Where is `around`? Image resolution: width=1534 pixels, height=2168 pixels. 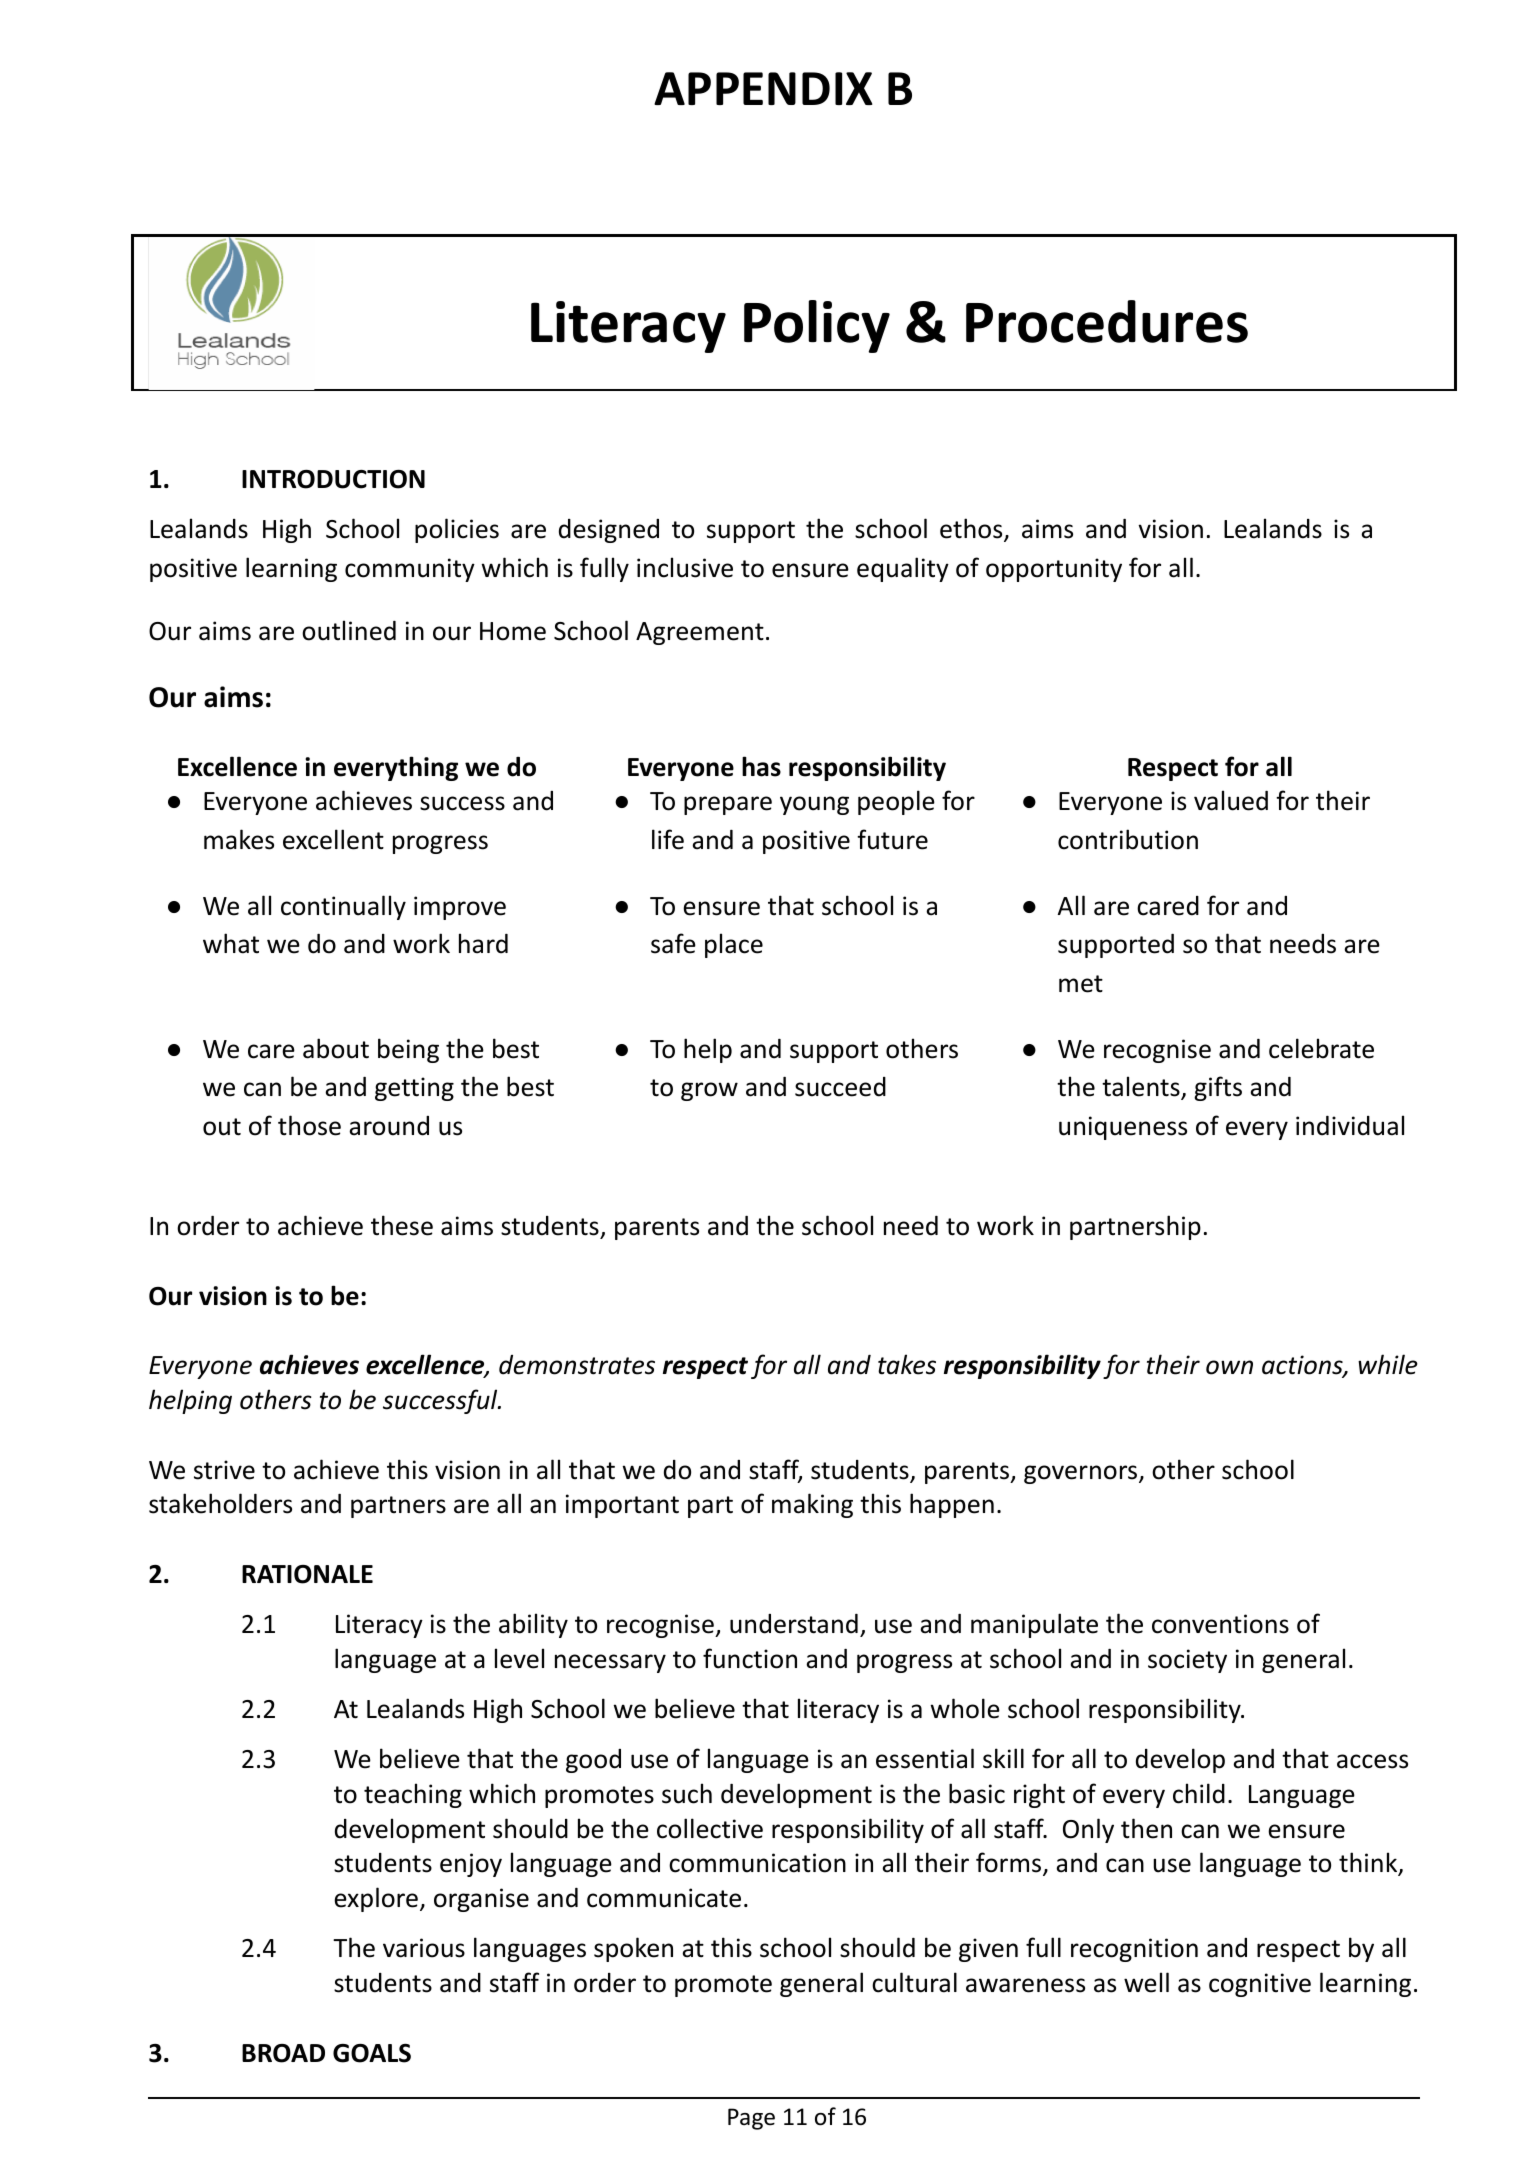
around is located at coordinates (389, 1126).
